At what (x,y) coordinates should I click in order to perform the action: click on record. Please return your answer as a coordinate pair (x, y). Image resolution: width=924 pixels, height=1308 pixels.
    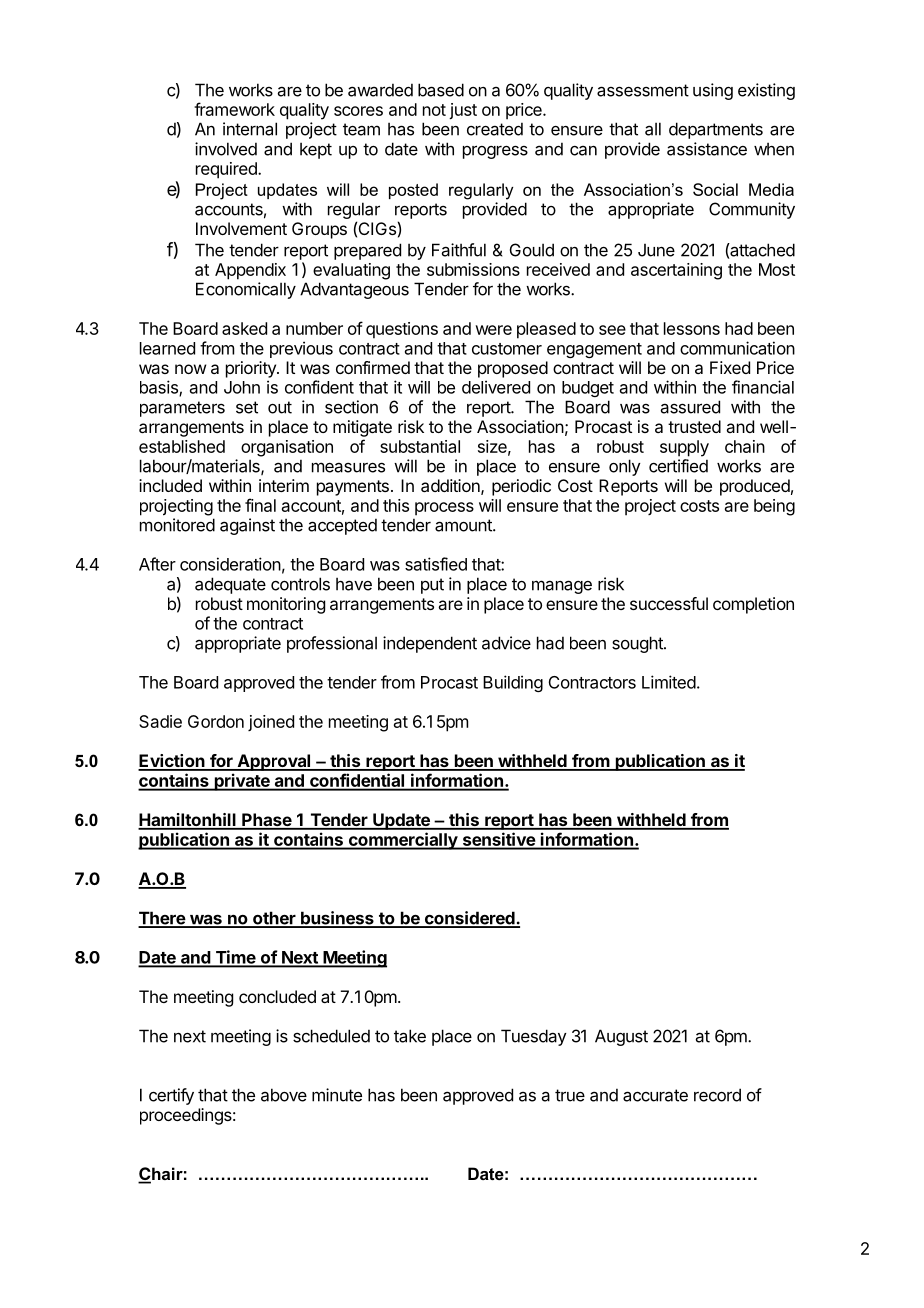
    Looking at the image, I should click on (717, 1095).
